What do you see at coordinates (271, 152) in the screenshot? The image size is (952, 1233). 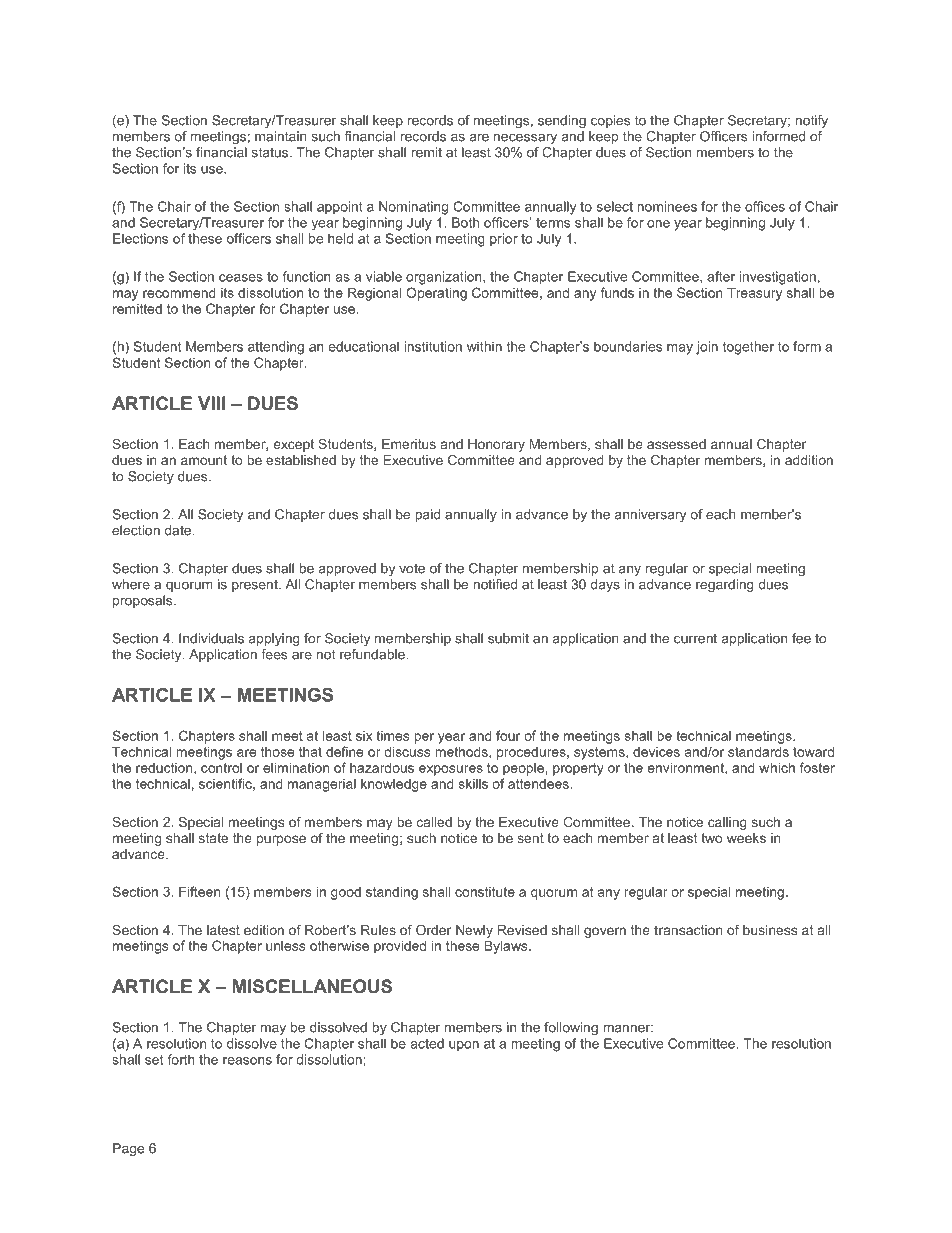 I see `status` at bounding box center [271, 152].
